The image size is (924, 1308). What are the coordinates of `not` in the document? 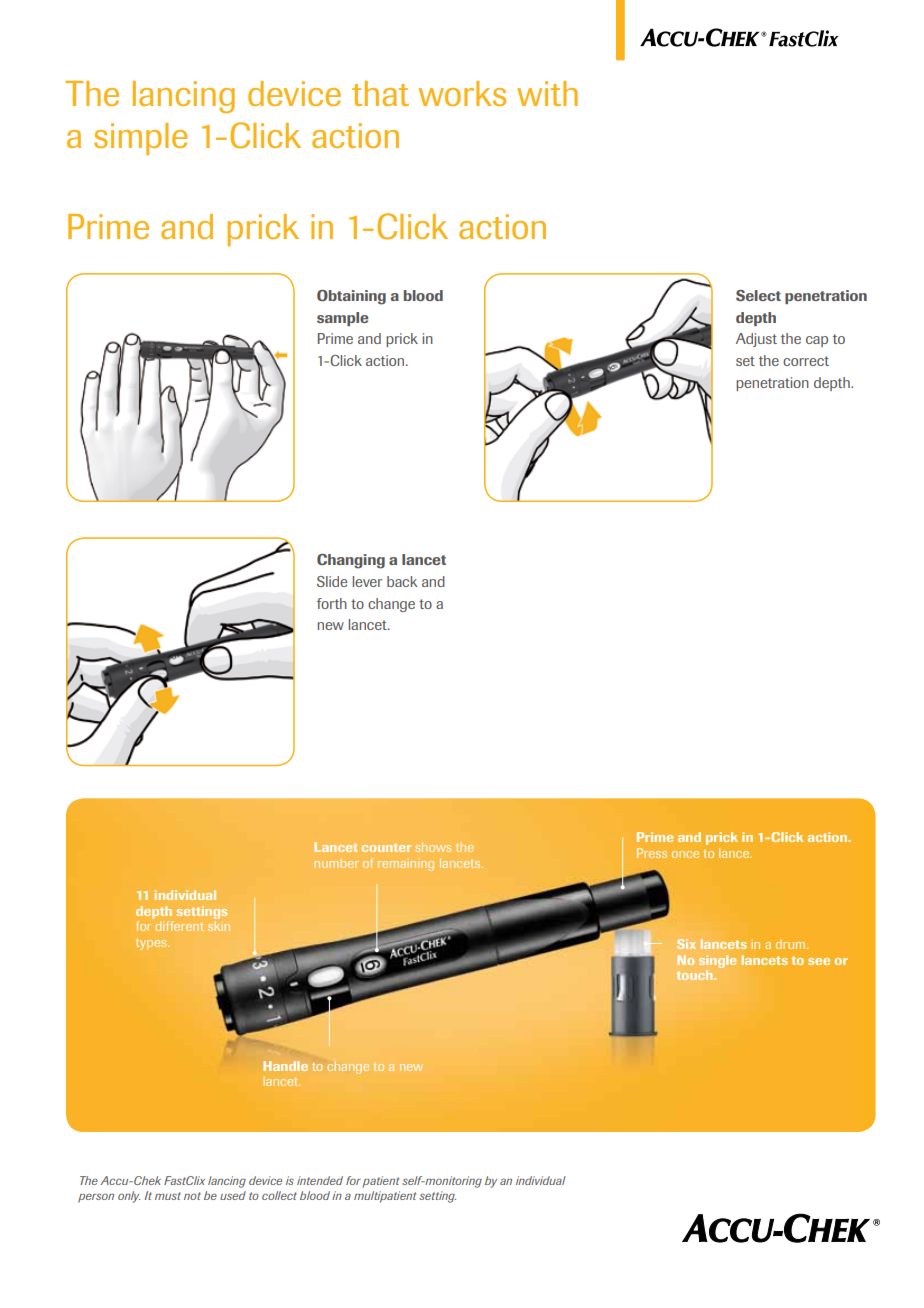 It's located at (192, 1196).
